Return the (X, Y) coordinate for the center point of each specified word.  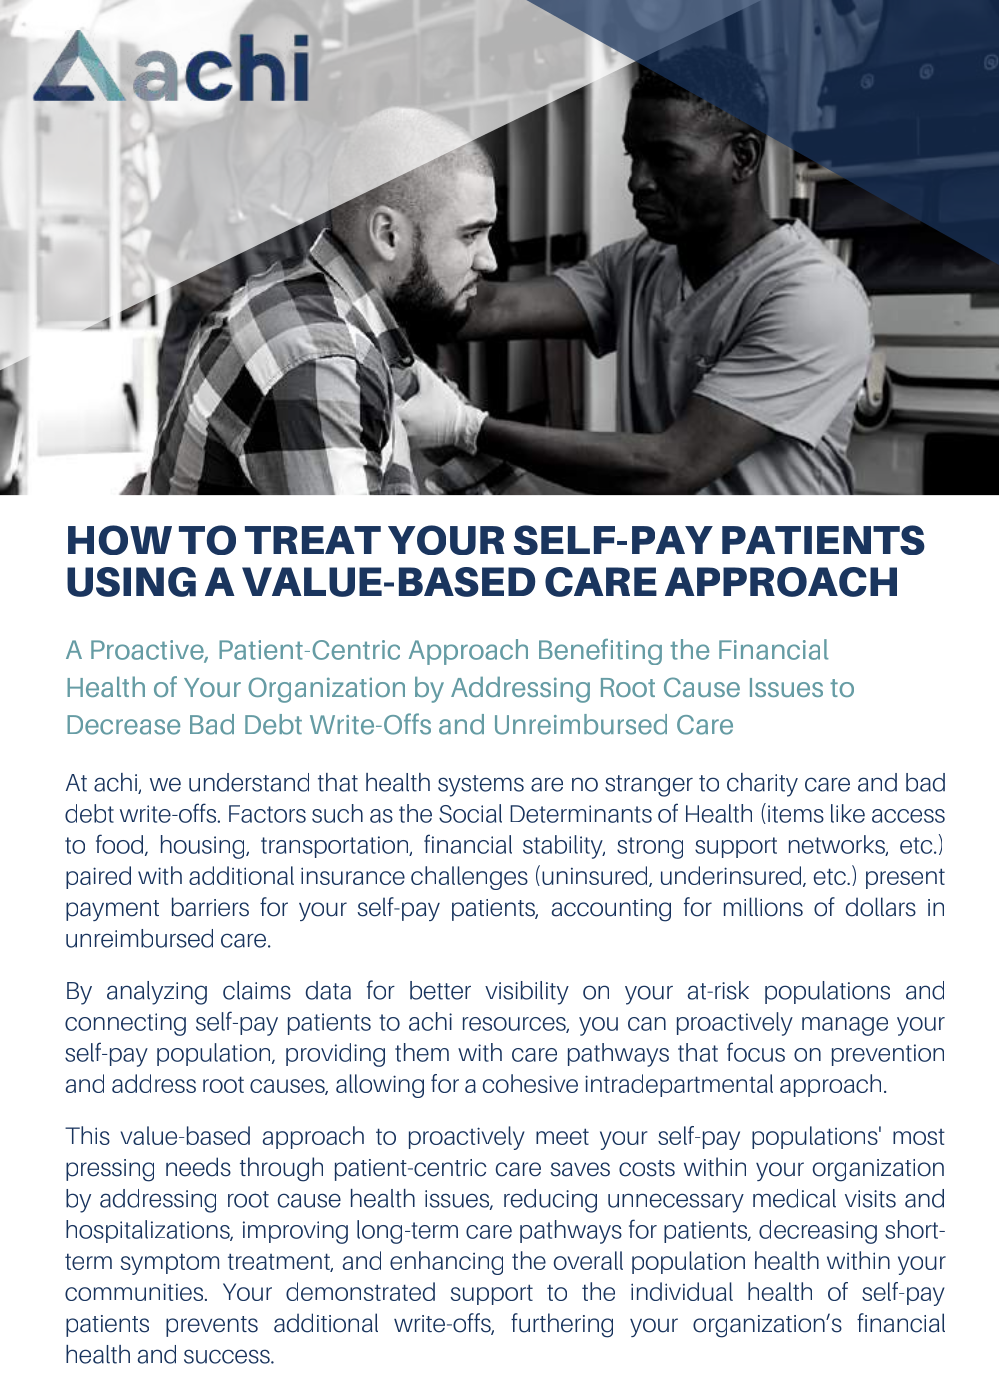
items (796, 814)
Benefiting (600, 652)
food (121, 845)
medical (794, 1198)
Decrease (123, 725)
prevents (212, 1326)
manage (845, 1026)
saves (580, 1169)
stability (564, 847)
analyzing (157, 993)
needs (198, 1167)
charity (762, 785)
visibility (527, 993)
